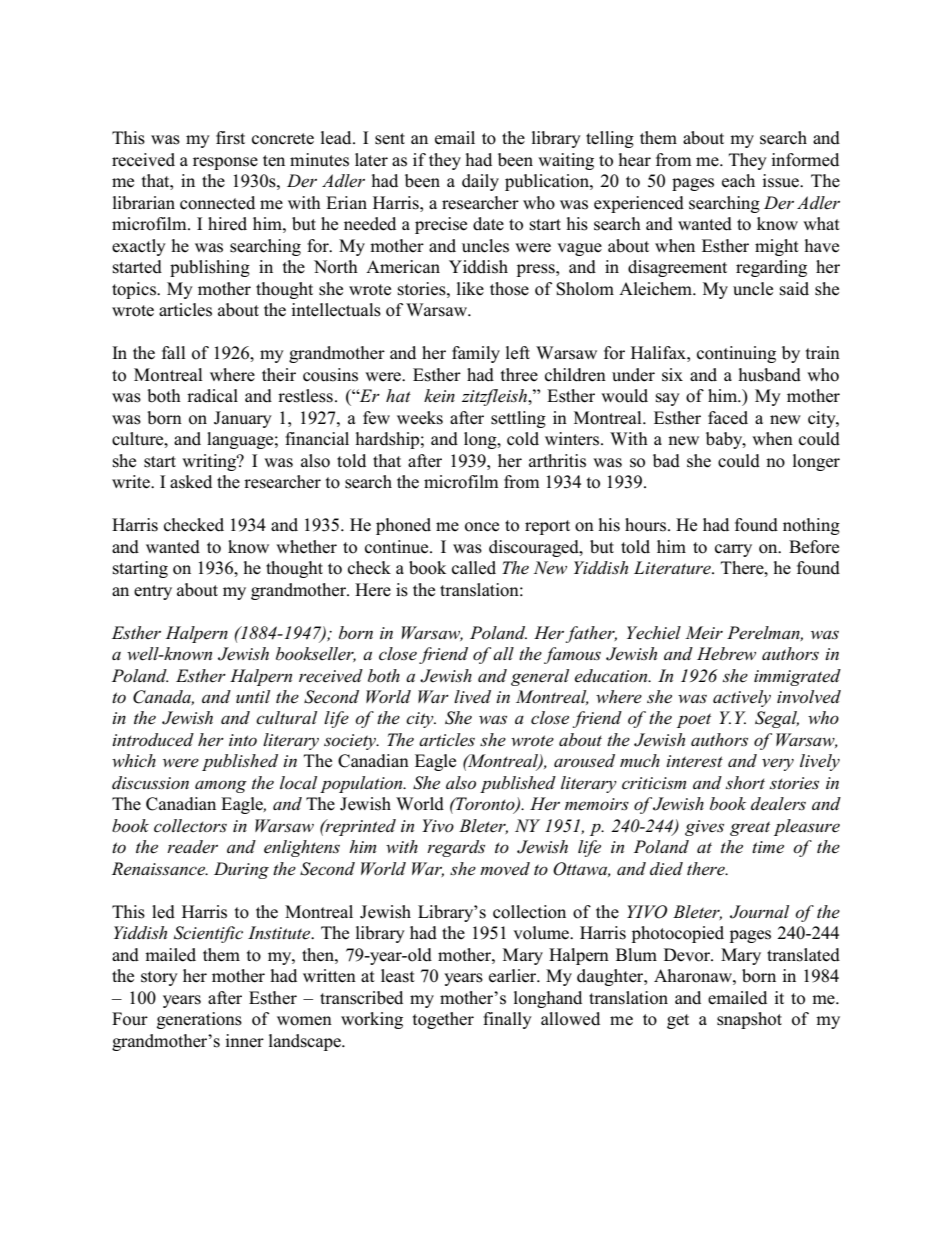 The height and width of the screenshot is (1233, 952). Describe the element at coordinates (728, 418) in the screenshot. I see `faced` at that location.
